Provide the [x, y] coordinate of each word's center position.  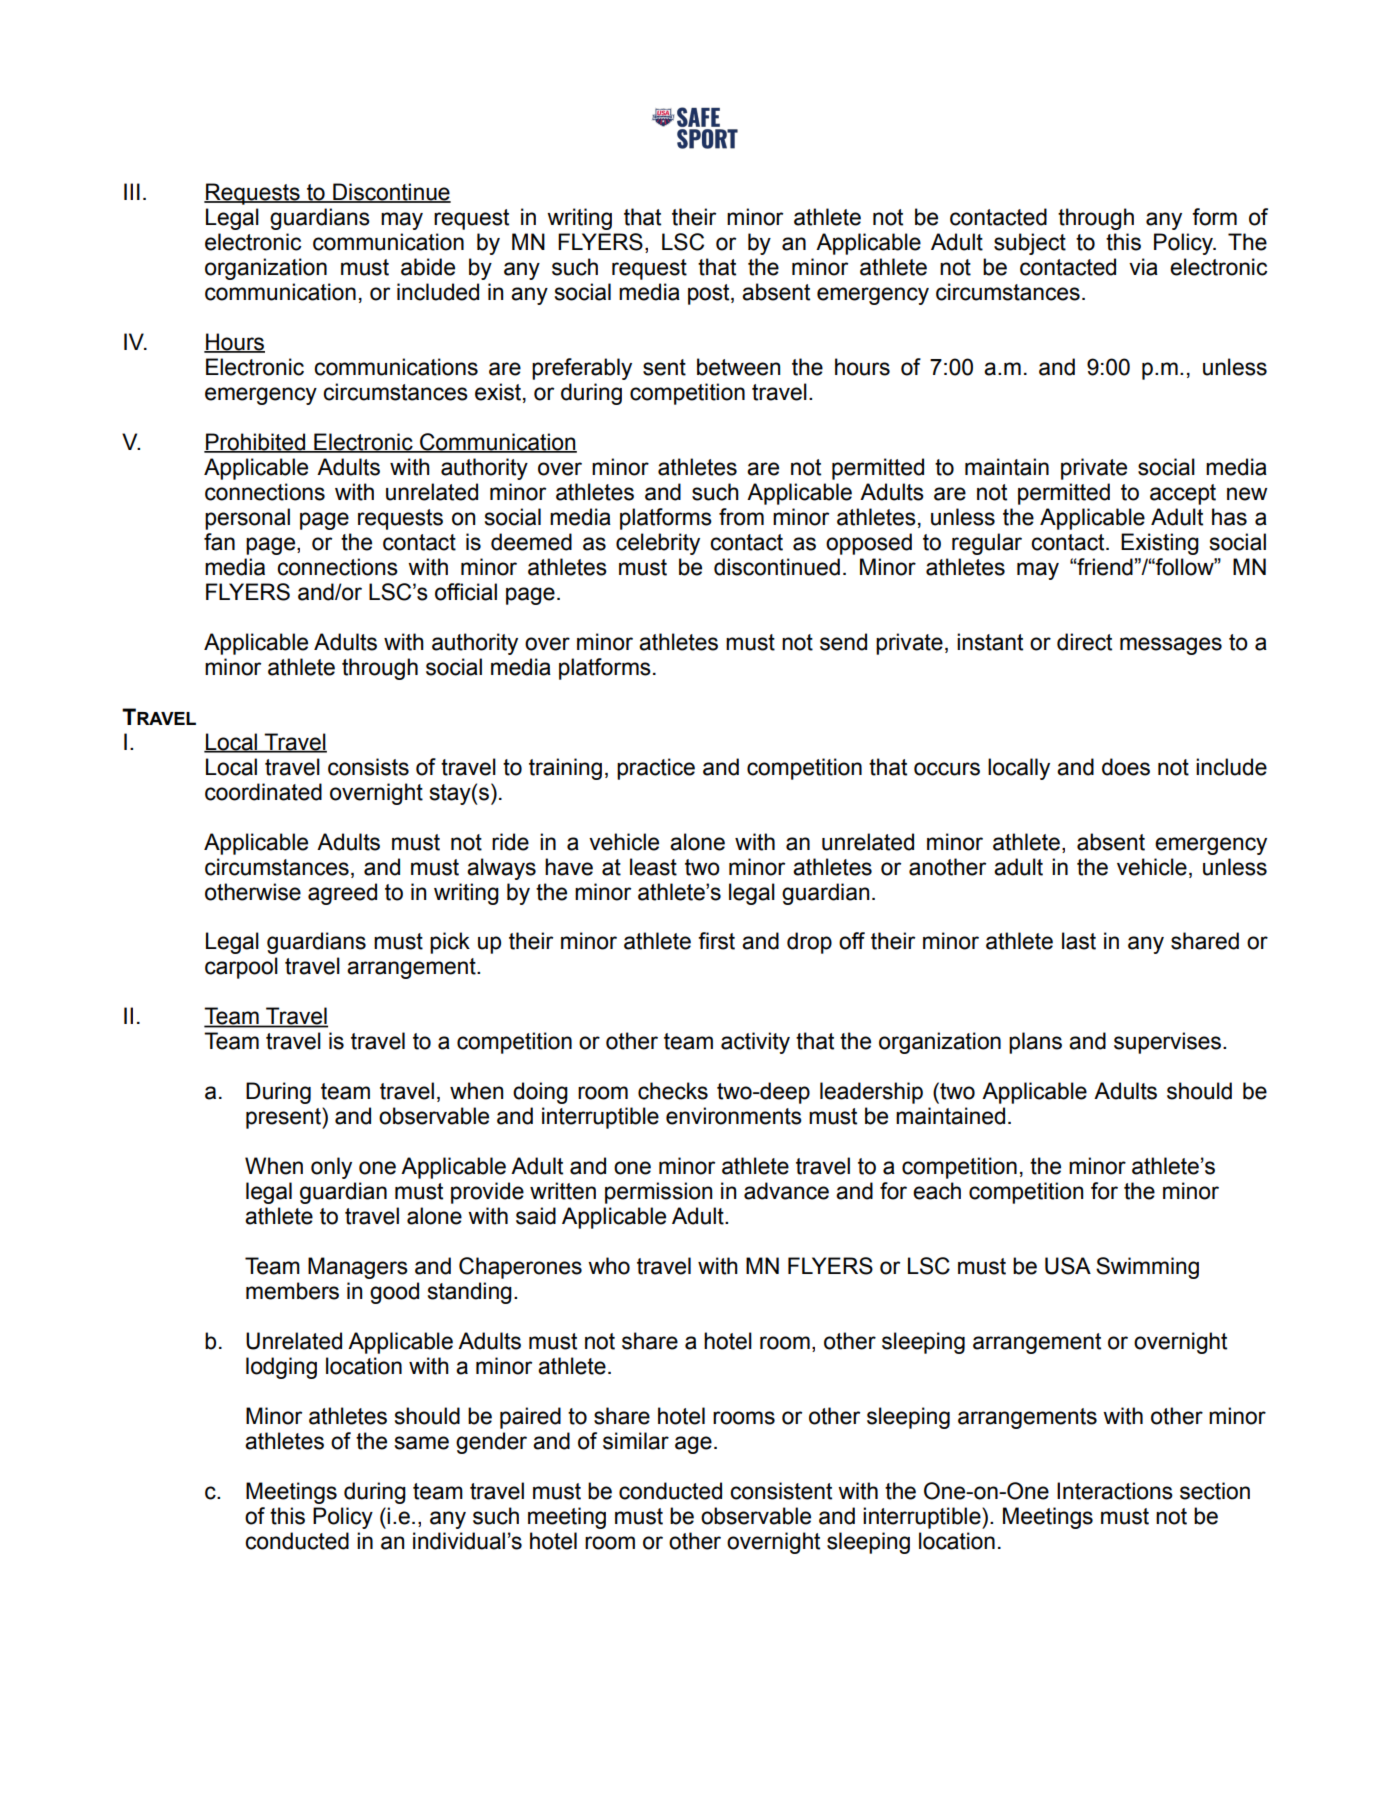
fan [219, 542]
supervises [1169, 1043]
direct [1084, 642]
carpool [241, 968]
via [1143, 267]
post [710, 294]
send [843, 642]
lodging [281, 1368]
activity [755, 1043]
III [132, 191]
